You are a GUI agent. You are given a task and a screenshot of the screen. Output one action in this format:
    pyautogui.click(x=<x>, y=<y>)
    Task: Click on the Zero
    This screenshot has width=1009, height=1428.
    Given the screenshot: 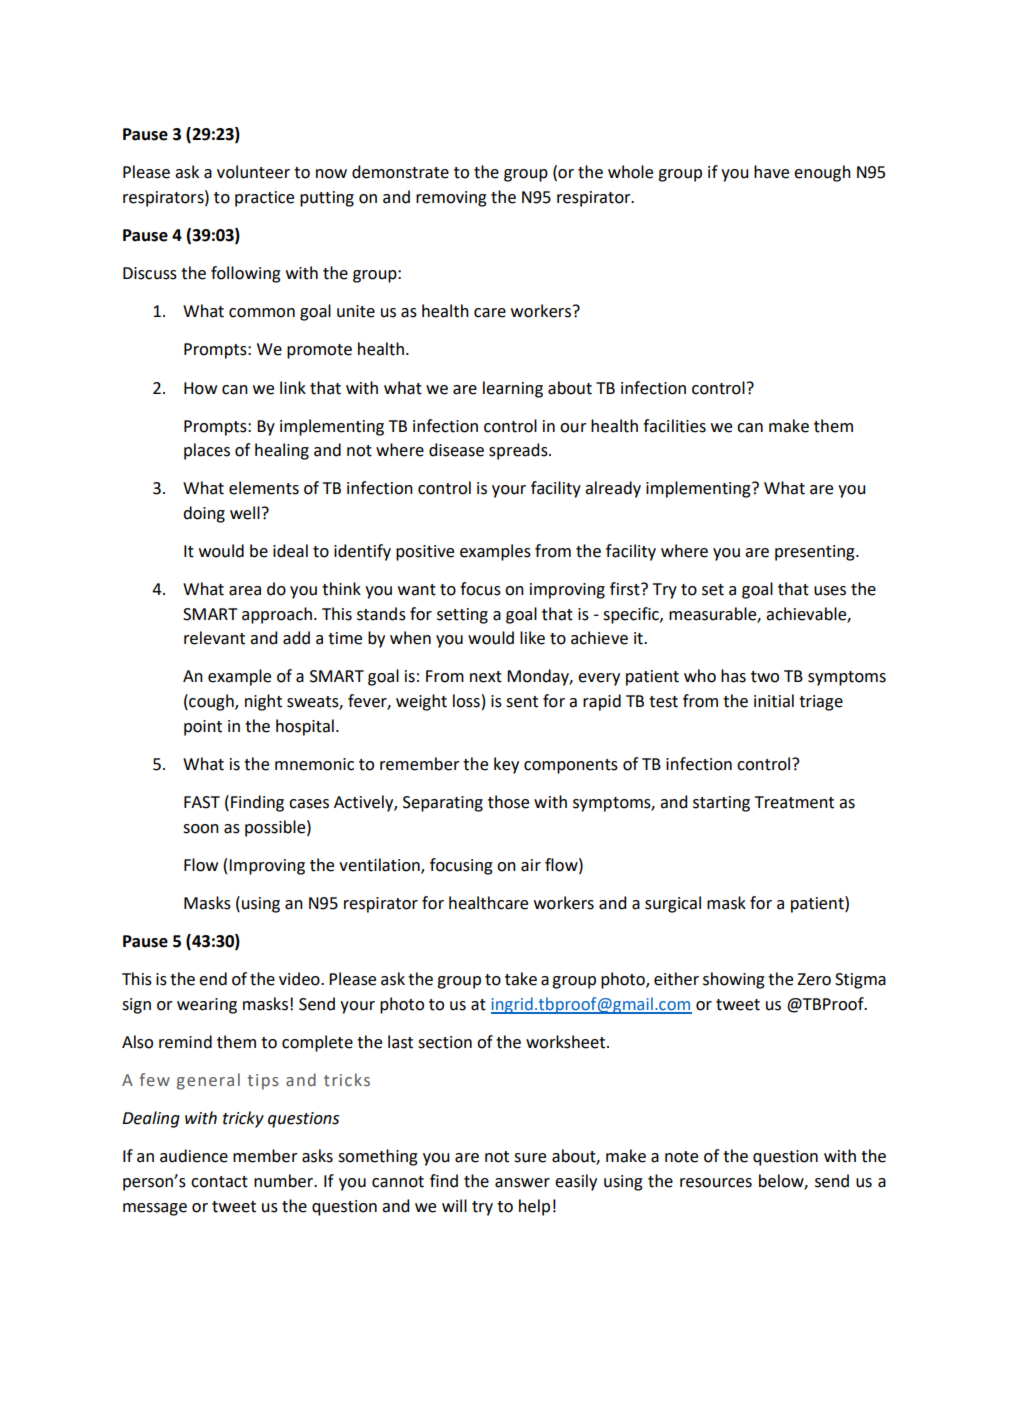 What is the action you would take?
    pyautogui.click(x=814, y=979)
